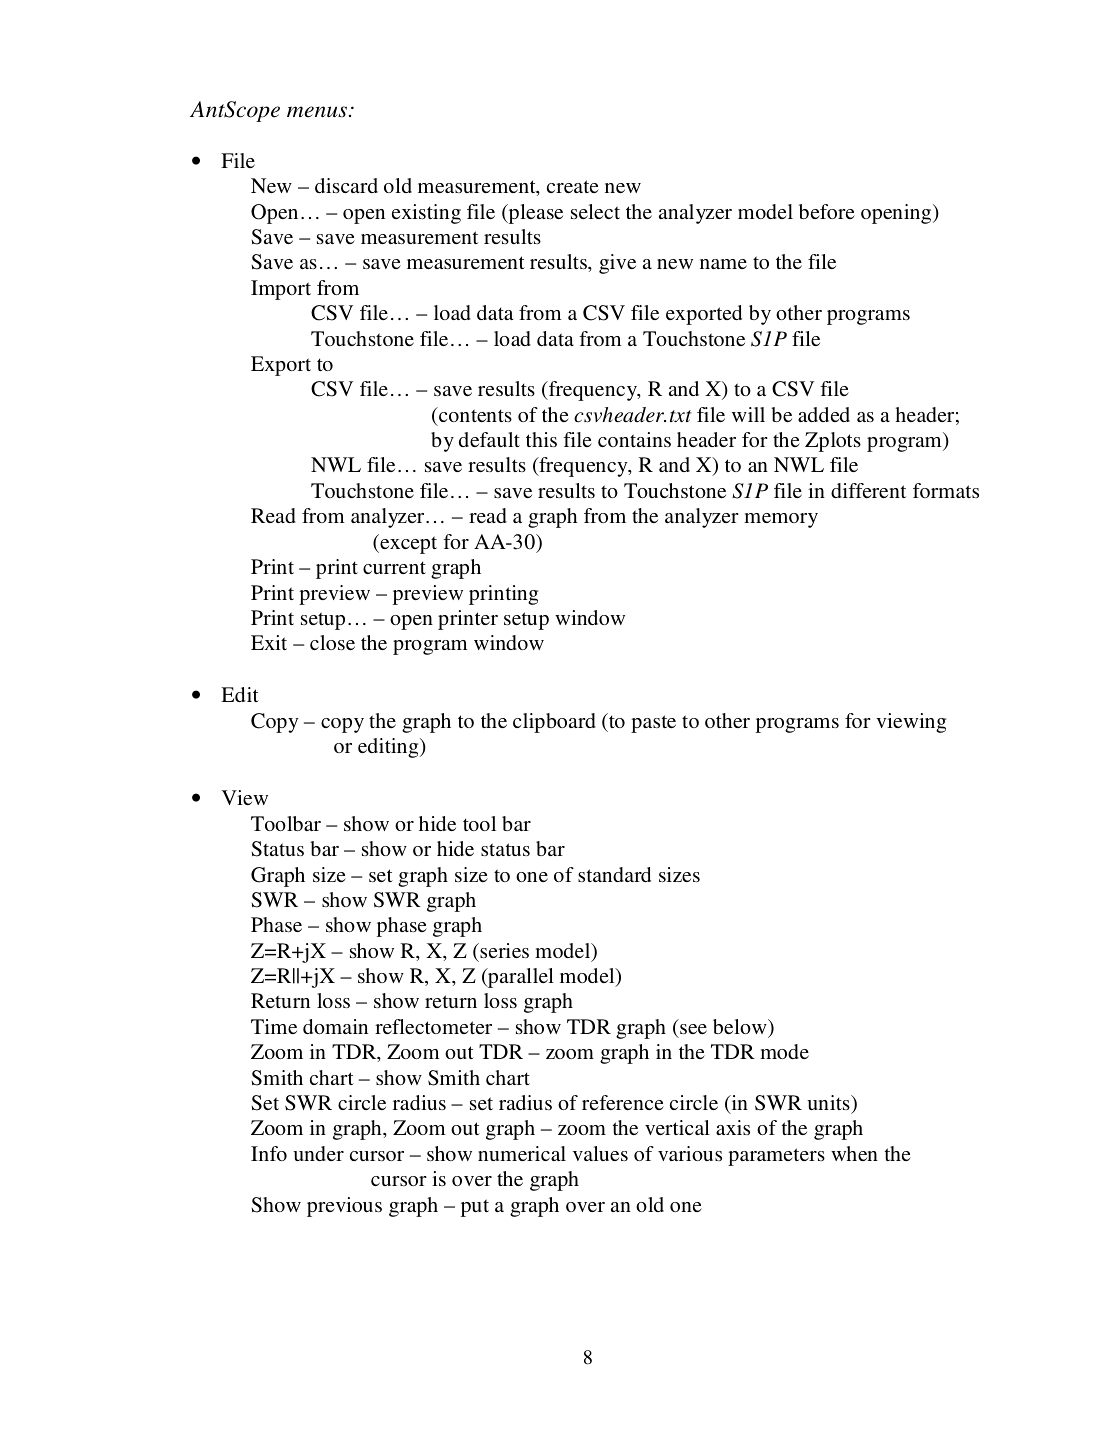  I want to click on paste, so click(653, 724).
